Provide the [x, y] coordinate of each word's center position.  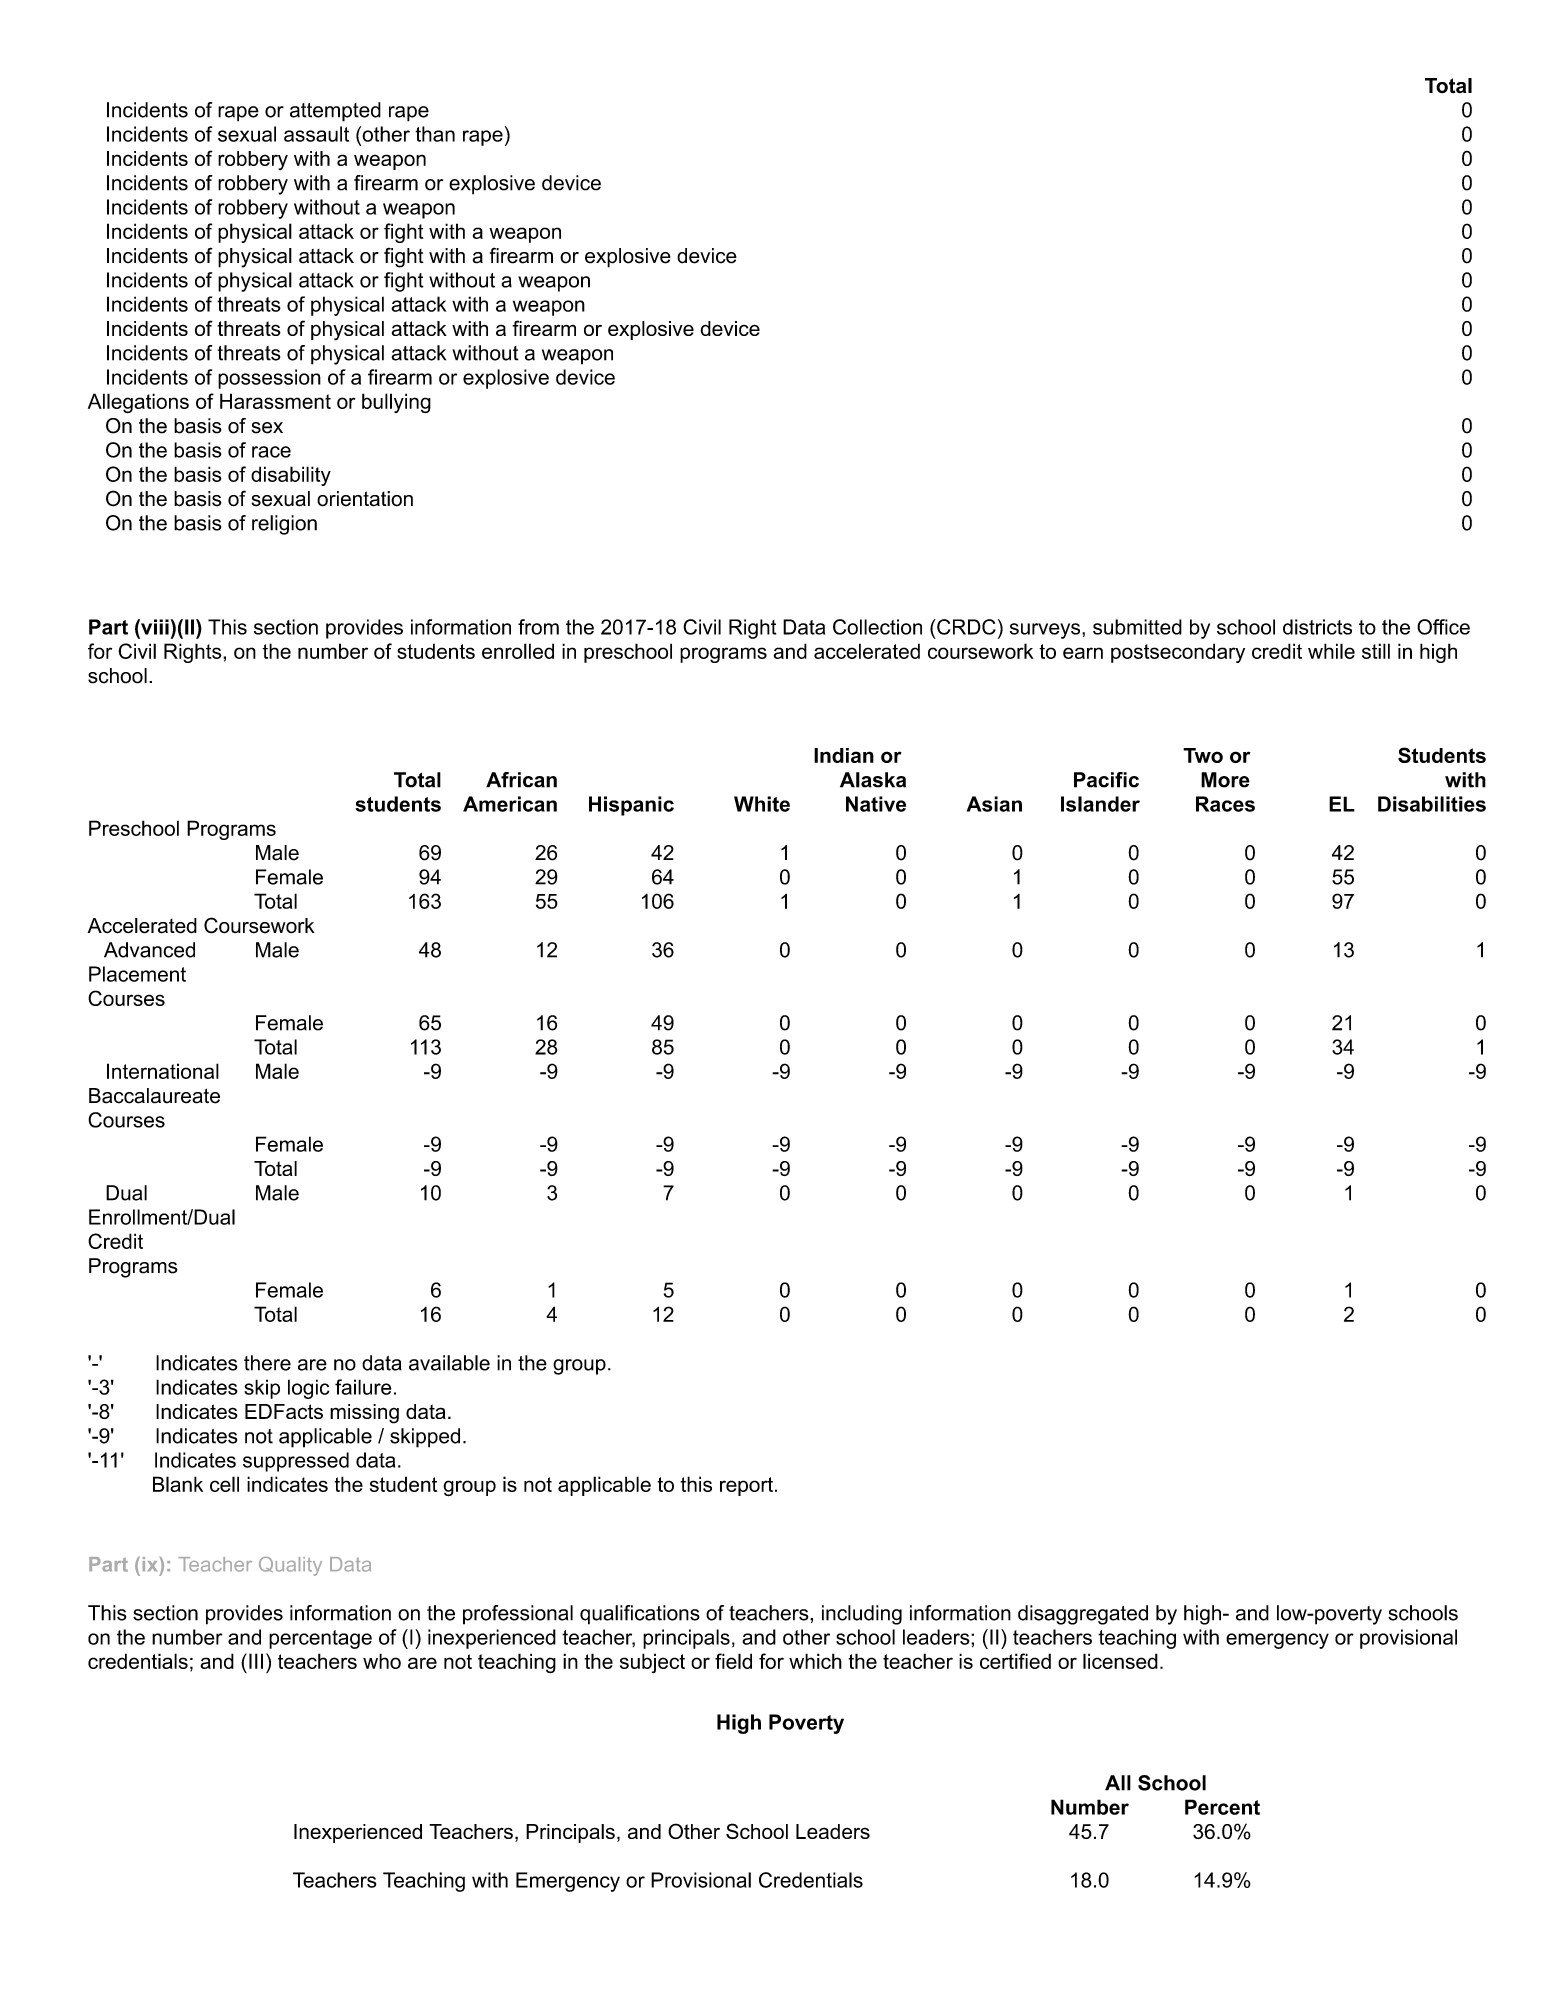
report [746, 1486]
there [267, 1363]
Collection [877, 627]
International [163, 1071]
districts [1317, 627]
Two [1203, 755]
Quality [290, 1566]
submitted [1137, 627]
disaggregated [1083, 1615]
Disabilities [1432, 804]
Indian [844, 755]
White [762, 804]
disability [291, 476]
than [435, 134]
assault [316, 134]
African [521, 780]
